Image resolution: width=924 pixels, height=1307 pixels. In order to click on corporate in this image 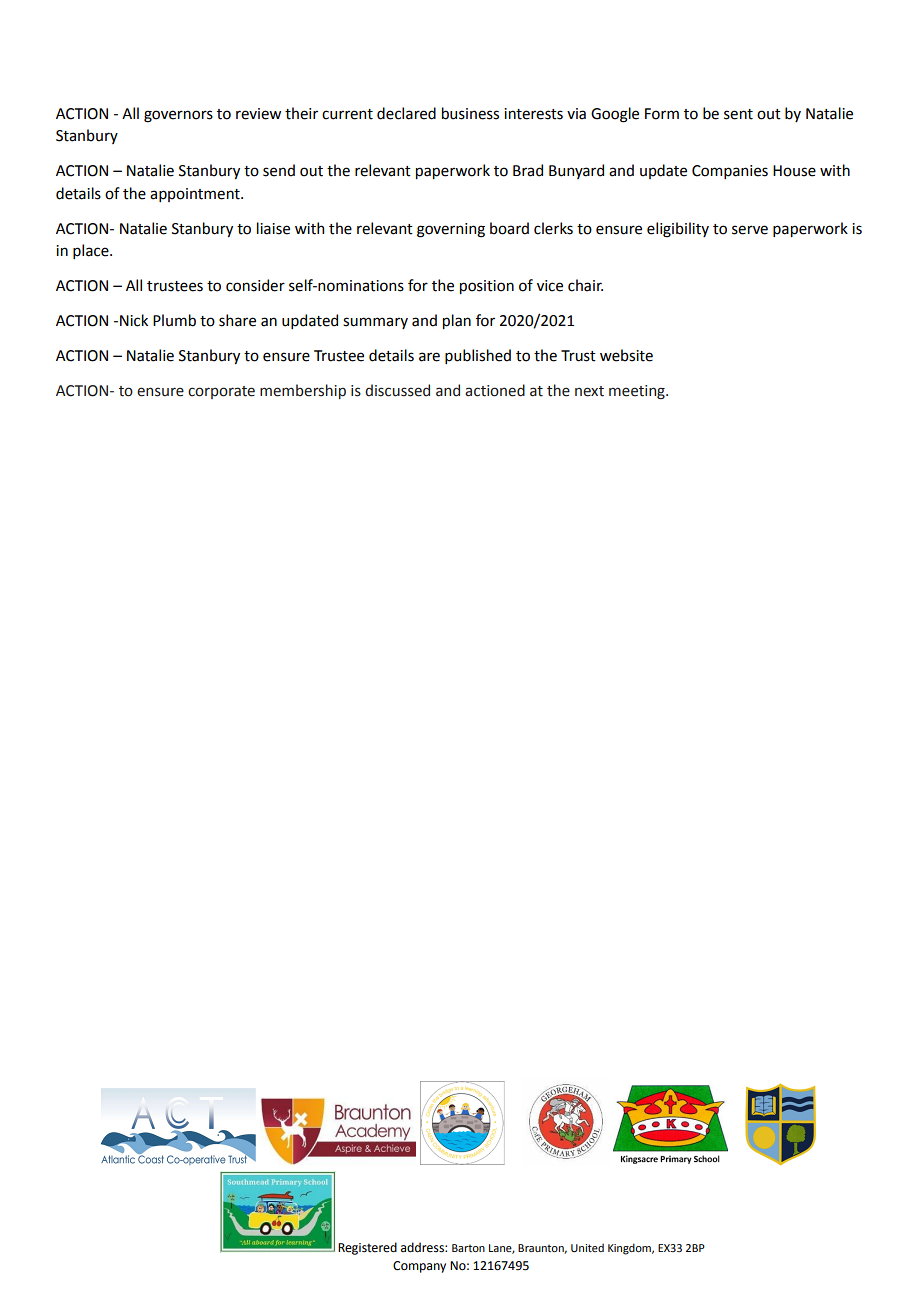, I will do `click(221, 392)`.
